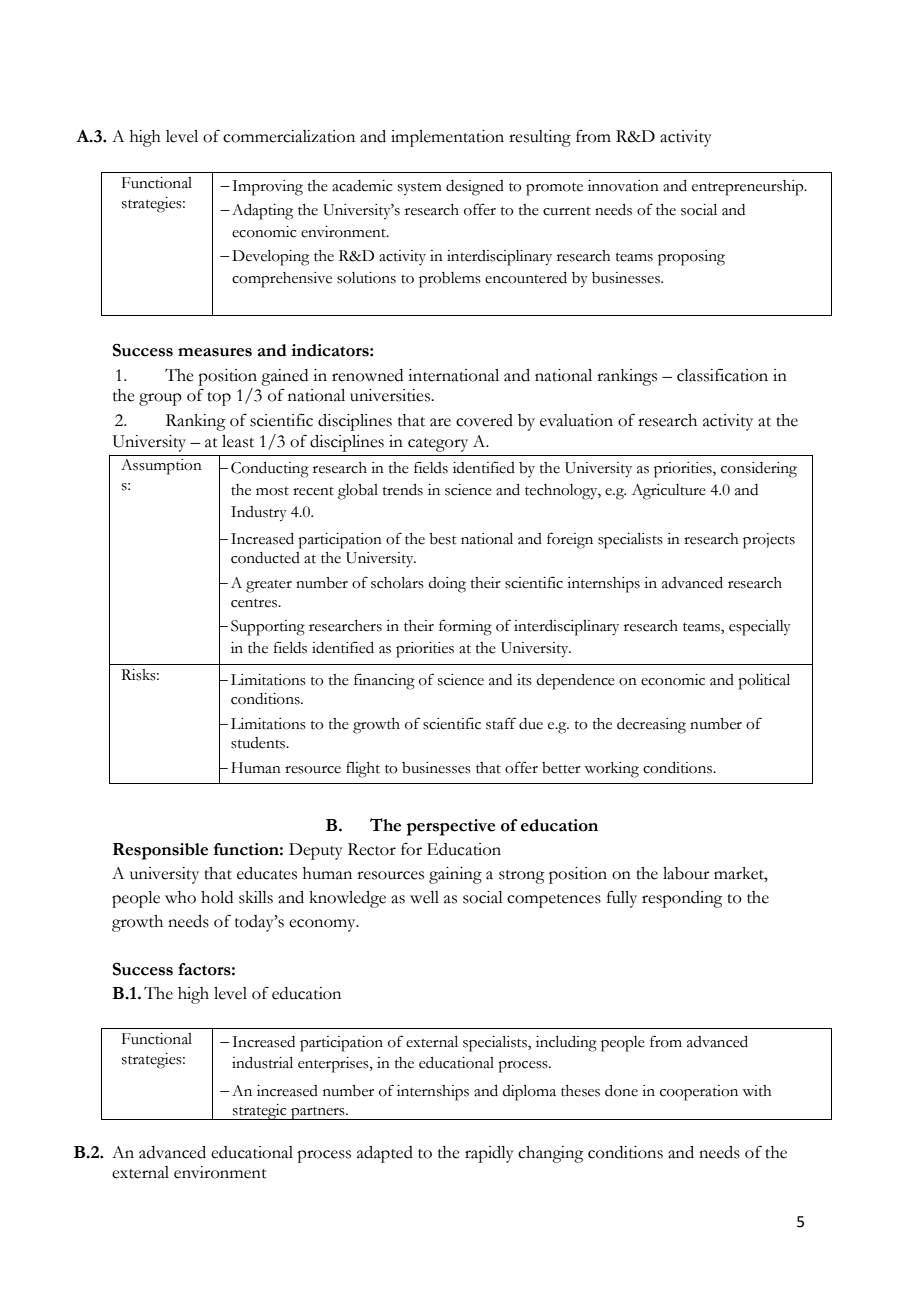 The width and height of the page is (924, 1307). What do you see at coordinates (268, 628) in the page?
I see `Supporting` at bounding box center [268, 628].
